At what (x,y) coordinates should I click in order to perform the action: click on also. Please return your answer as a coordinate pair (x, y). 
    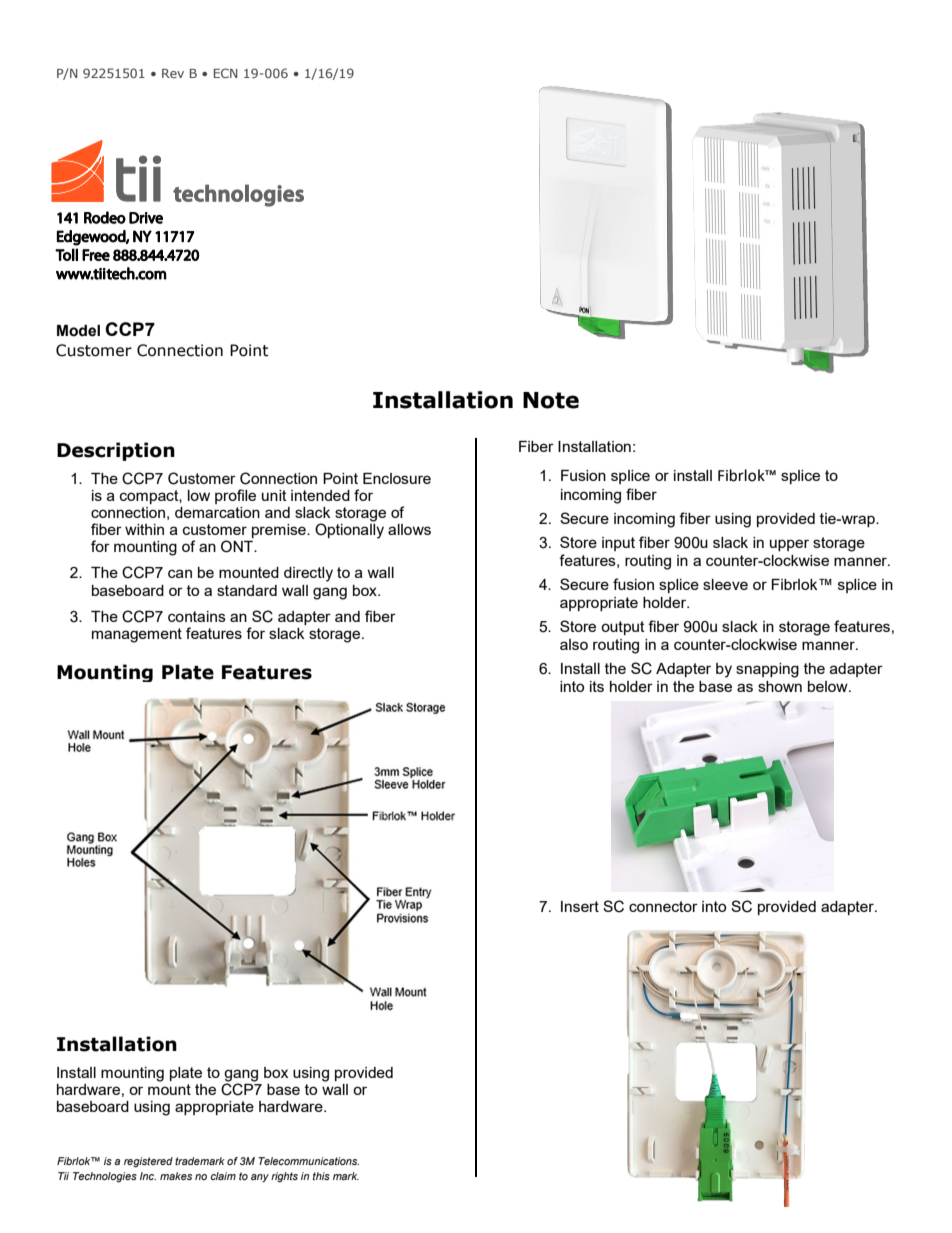
    Looking at the image, I should click on (574, 644).
